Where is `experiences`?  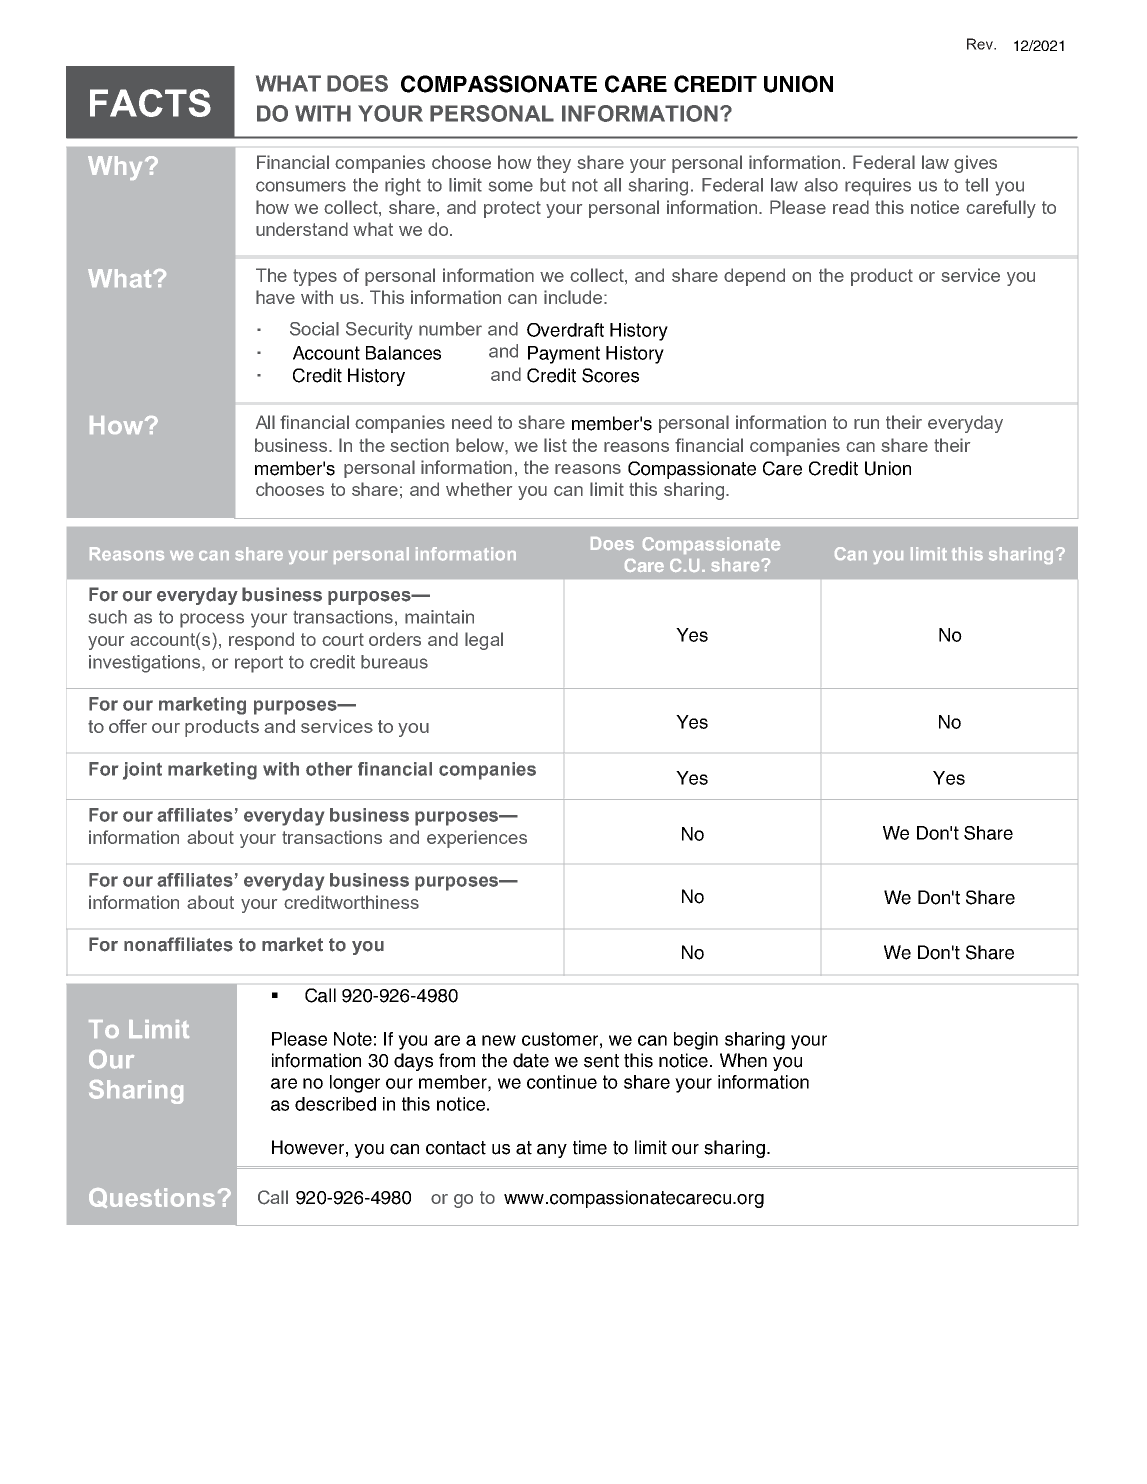 experiences is located at coordinates (477, 839).
